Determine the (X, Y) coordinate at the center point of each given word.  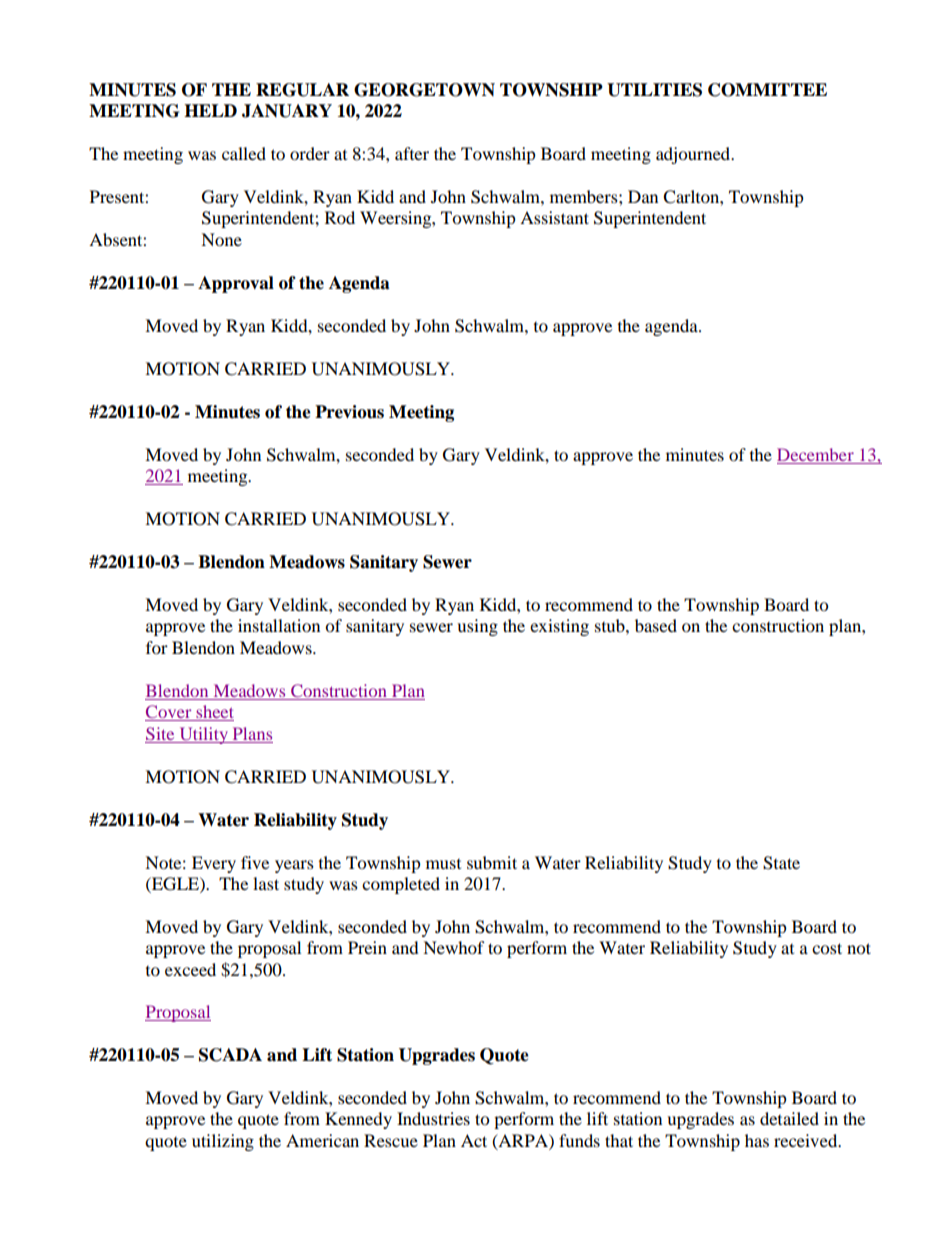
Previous (349, 412)
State (781, 863)
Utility (203, 735)
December (815, 454)
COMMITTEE (767, 90)
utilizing (223, 1142)
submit (492, 862)
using (477, 627)
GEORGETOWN (424, 90)
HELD (210, 110)
